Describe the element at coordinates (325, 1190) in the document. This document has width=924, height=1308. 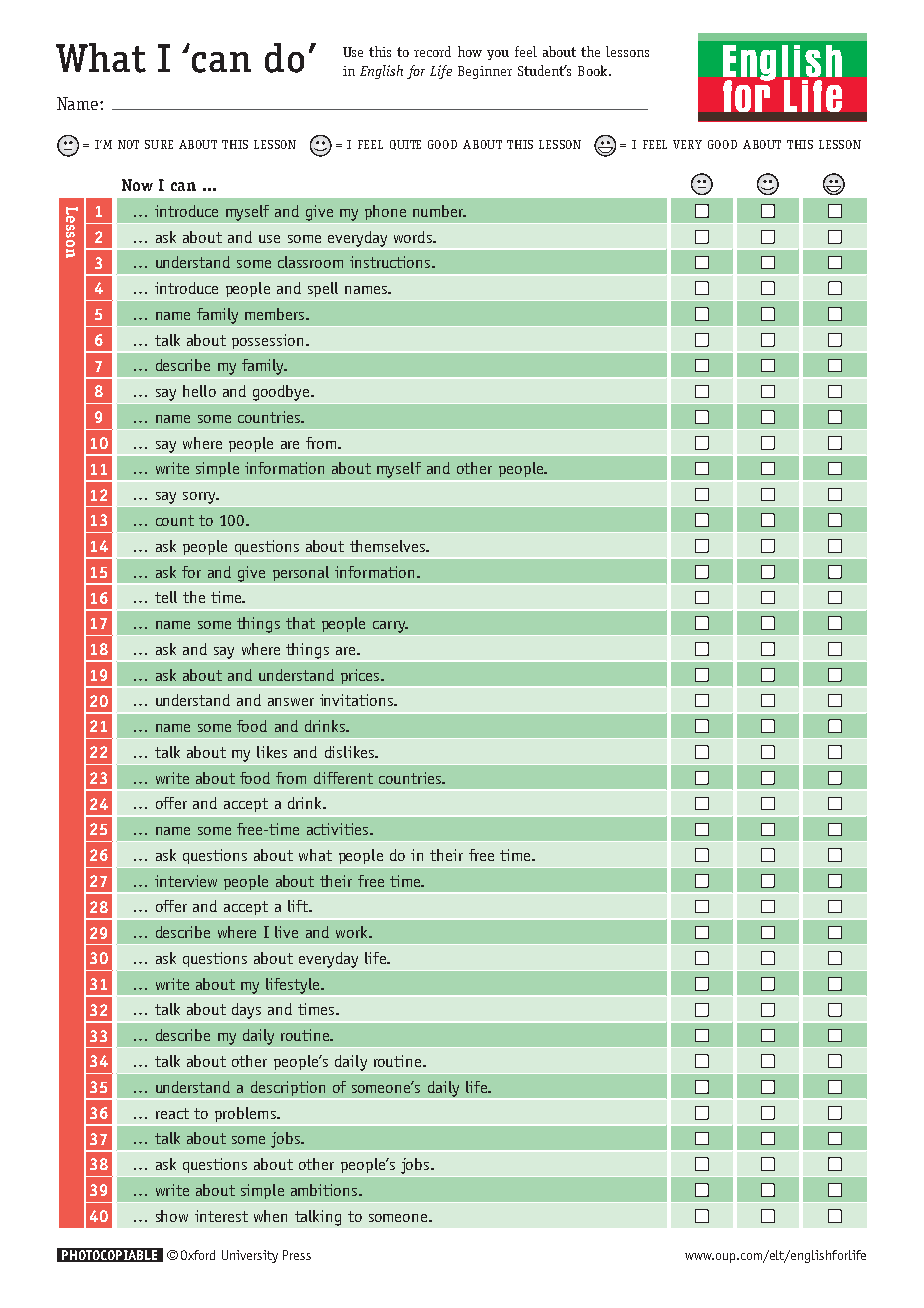
I see `ambitions` at that location.
